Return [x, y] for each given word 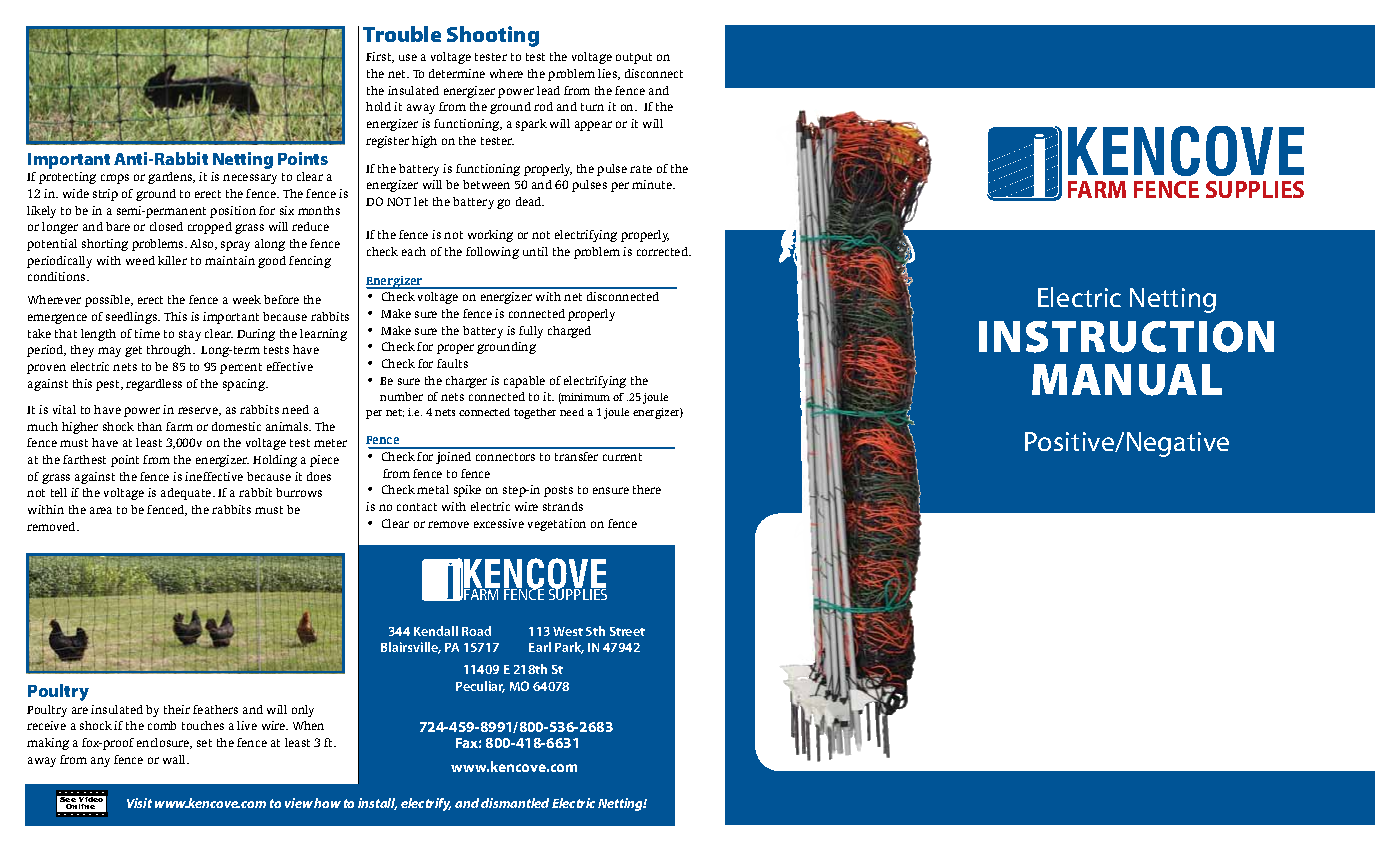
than [150, 426]
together [535, 413]
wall [175, 759]
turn [592, 107]
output [634, 58]
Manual [1127, 380]
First [380, 57]
